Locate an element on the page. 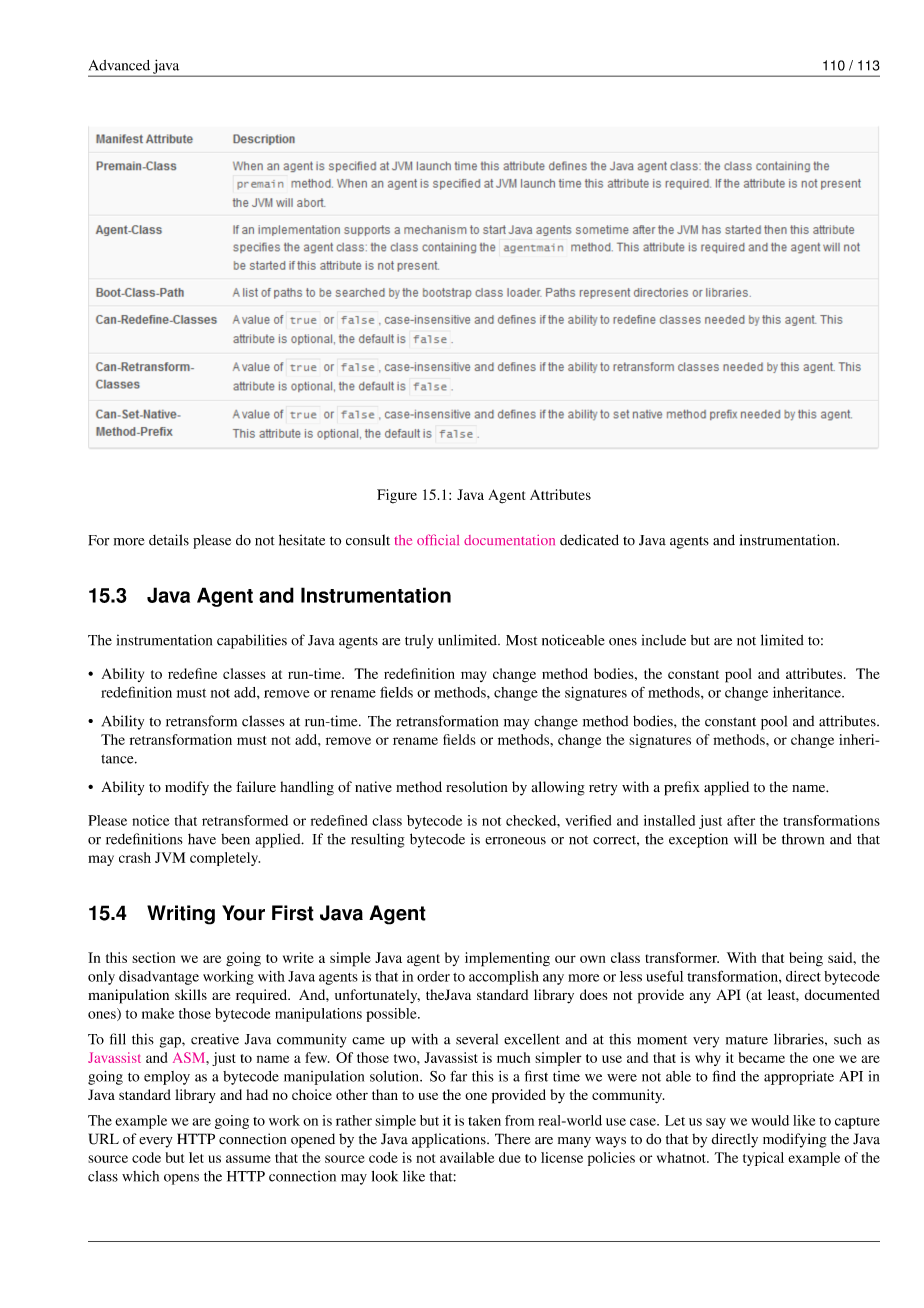  opens is located at coordinates (181, 1179).
